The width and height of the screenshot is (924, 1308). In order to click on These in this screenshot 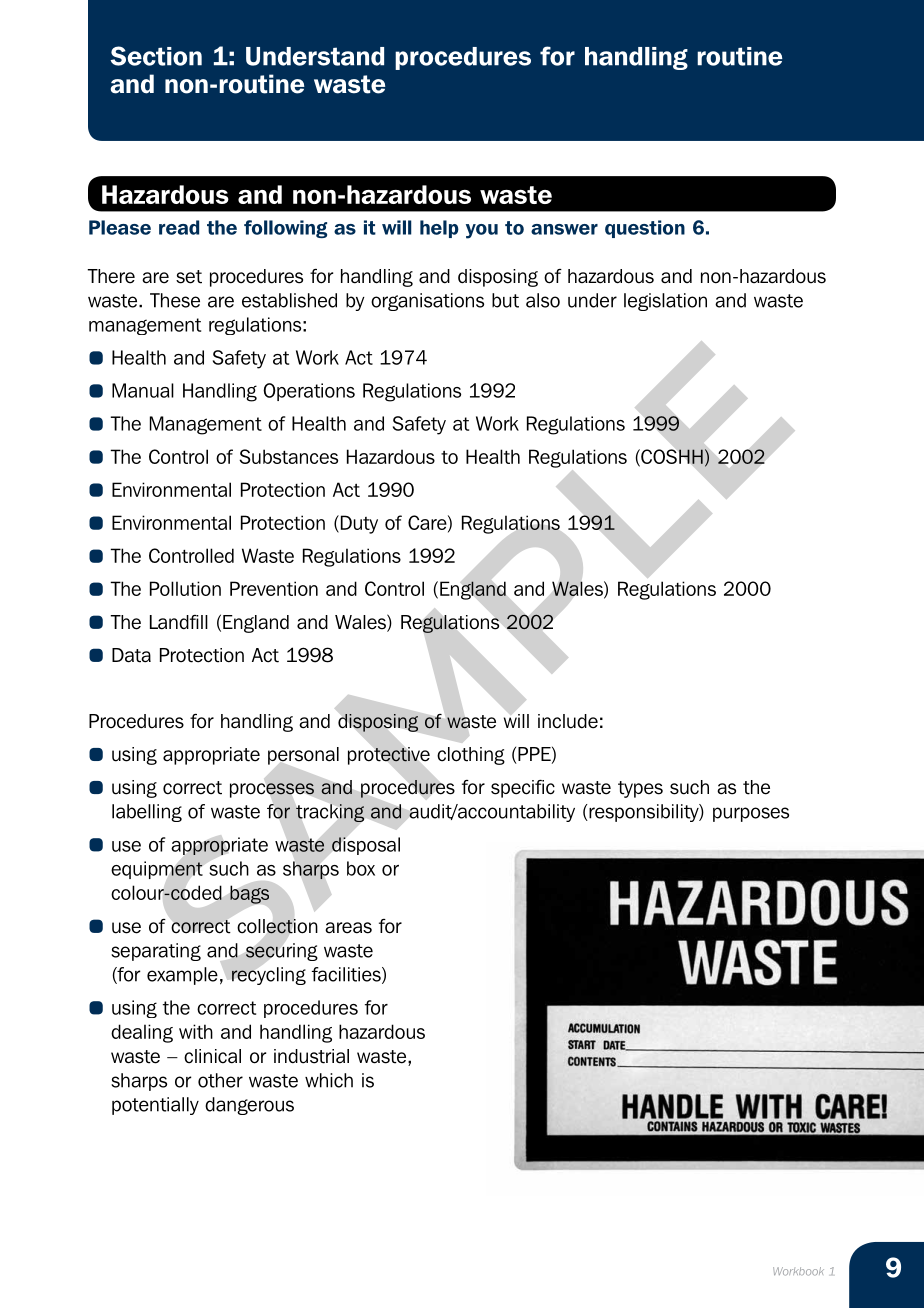, I will do `click(175, 300)`.
